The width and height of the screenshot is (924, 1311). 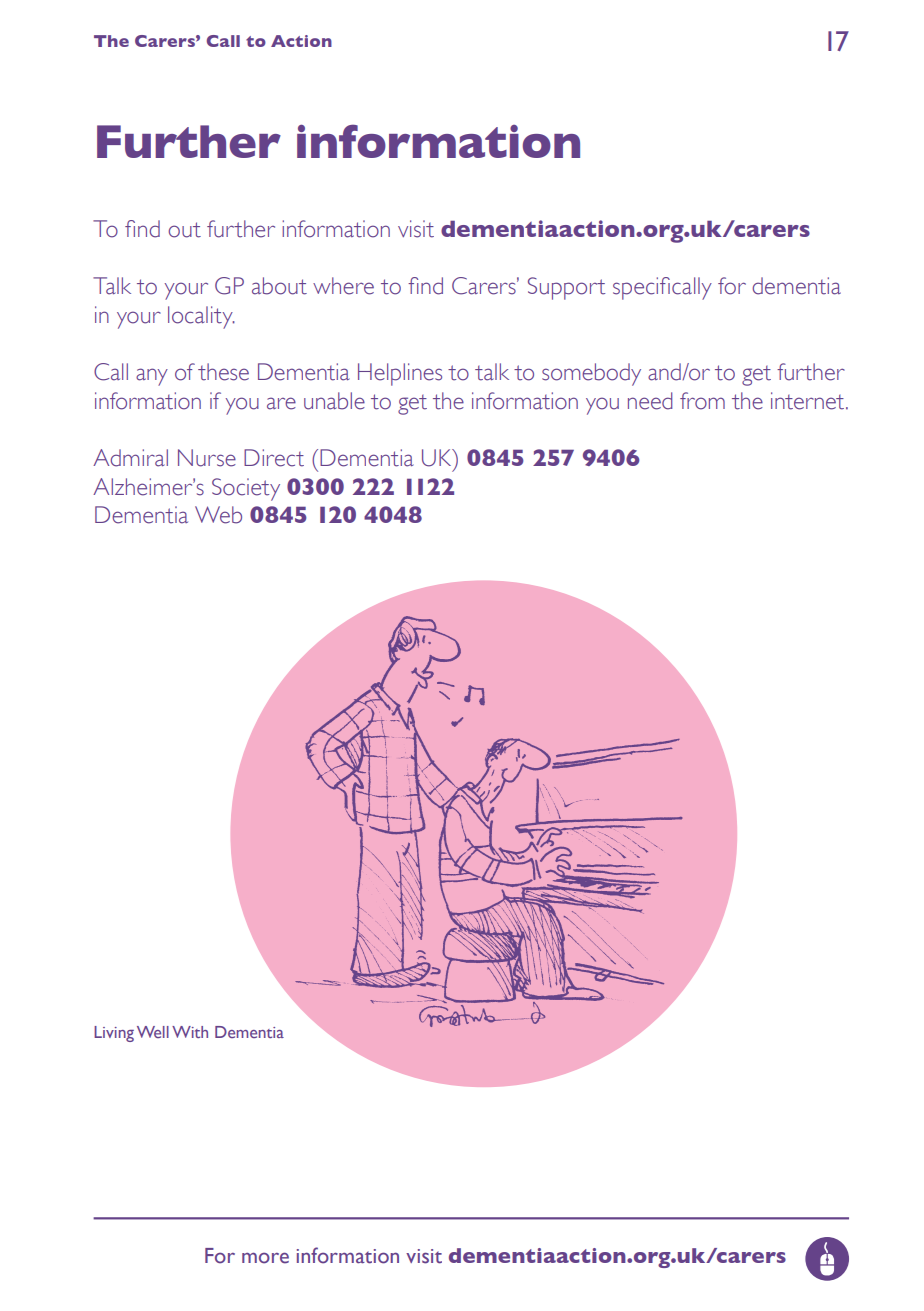 I want to click on Web, so click(x=218, y=515).
